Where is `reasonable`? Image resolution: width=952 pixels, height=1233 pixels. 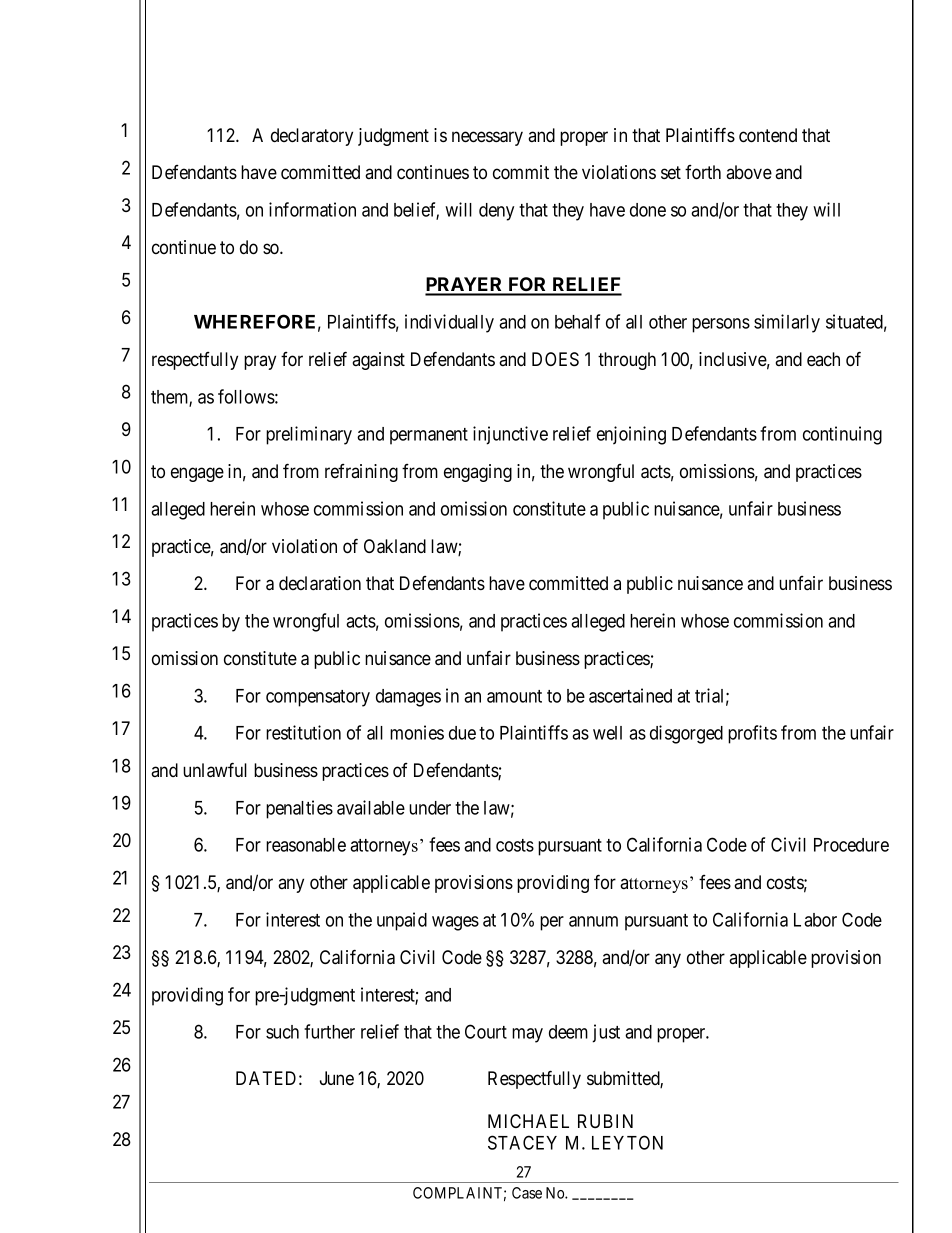
reasonable is located at coordinates (306, 845).
